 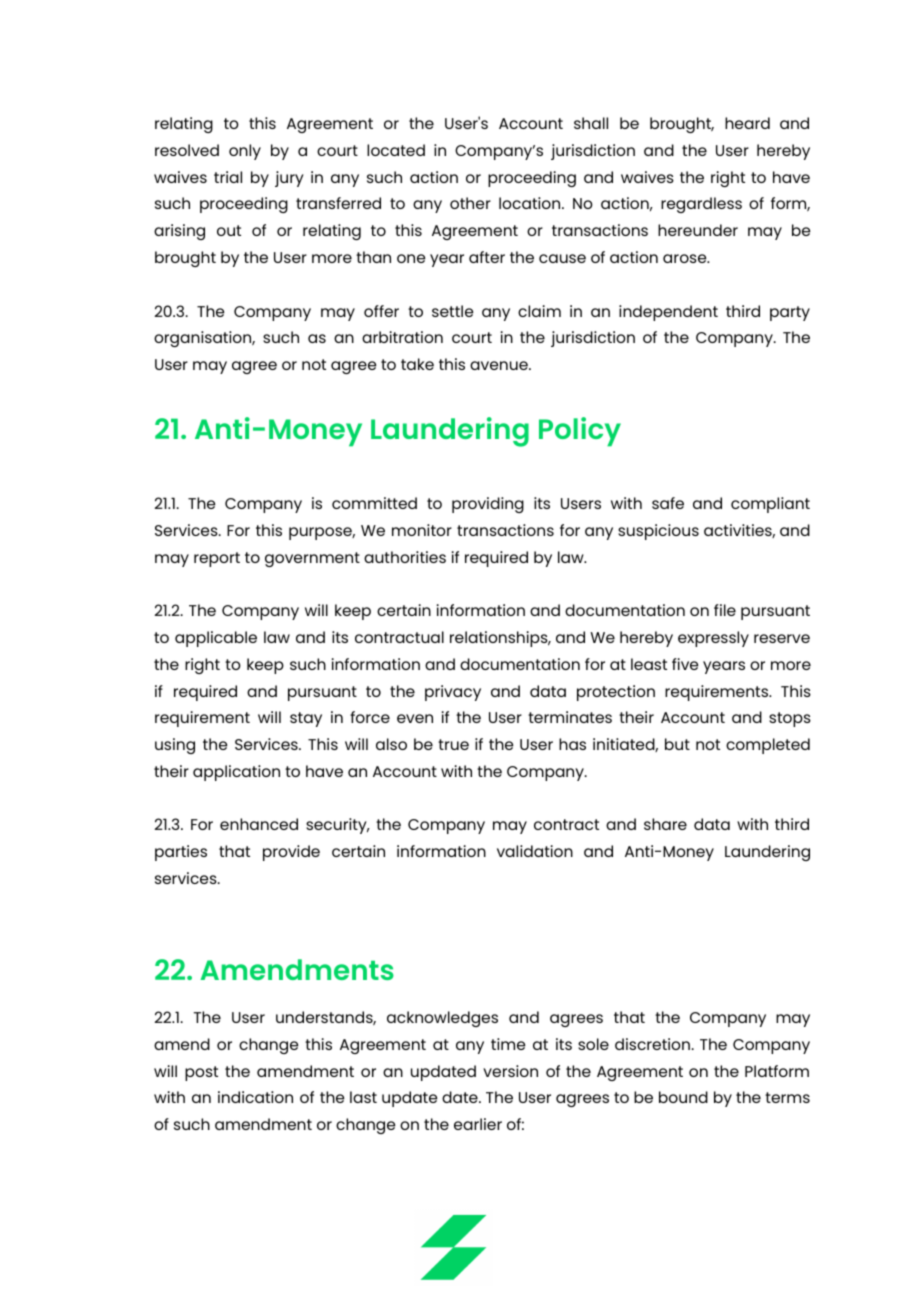 I want to click on avenue, so click(x=500, y=365).
